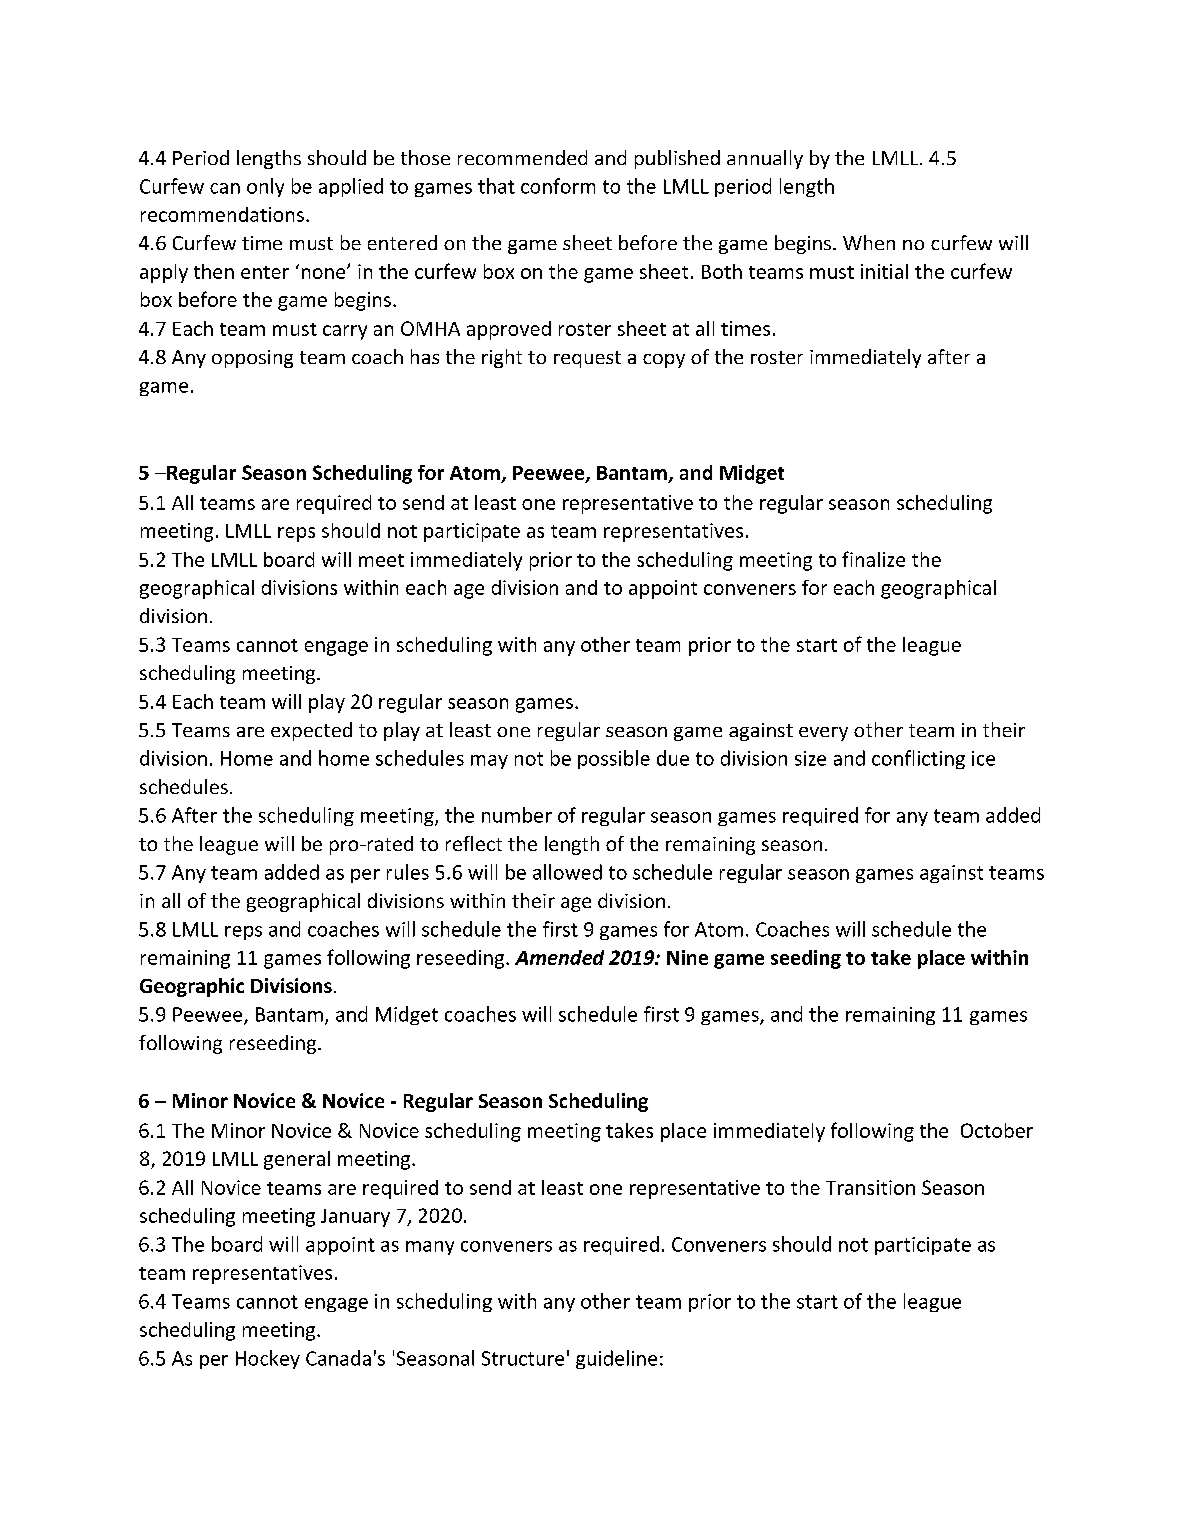 Image resolution: width=1186 pixels, height=1535 pixels. Describe the element at coordinates (873, 559) in the screenshot. I see `finalize` at that location.
